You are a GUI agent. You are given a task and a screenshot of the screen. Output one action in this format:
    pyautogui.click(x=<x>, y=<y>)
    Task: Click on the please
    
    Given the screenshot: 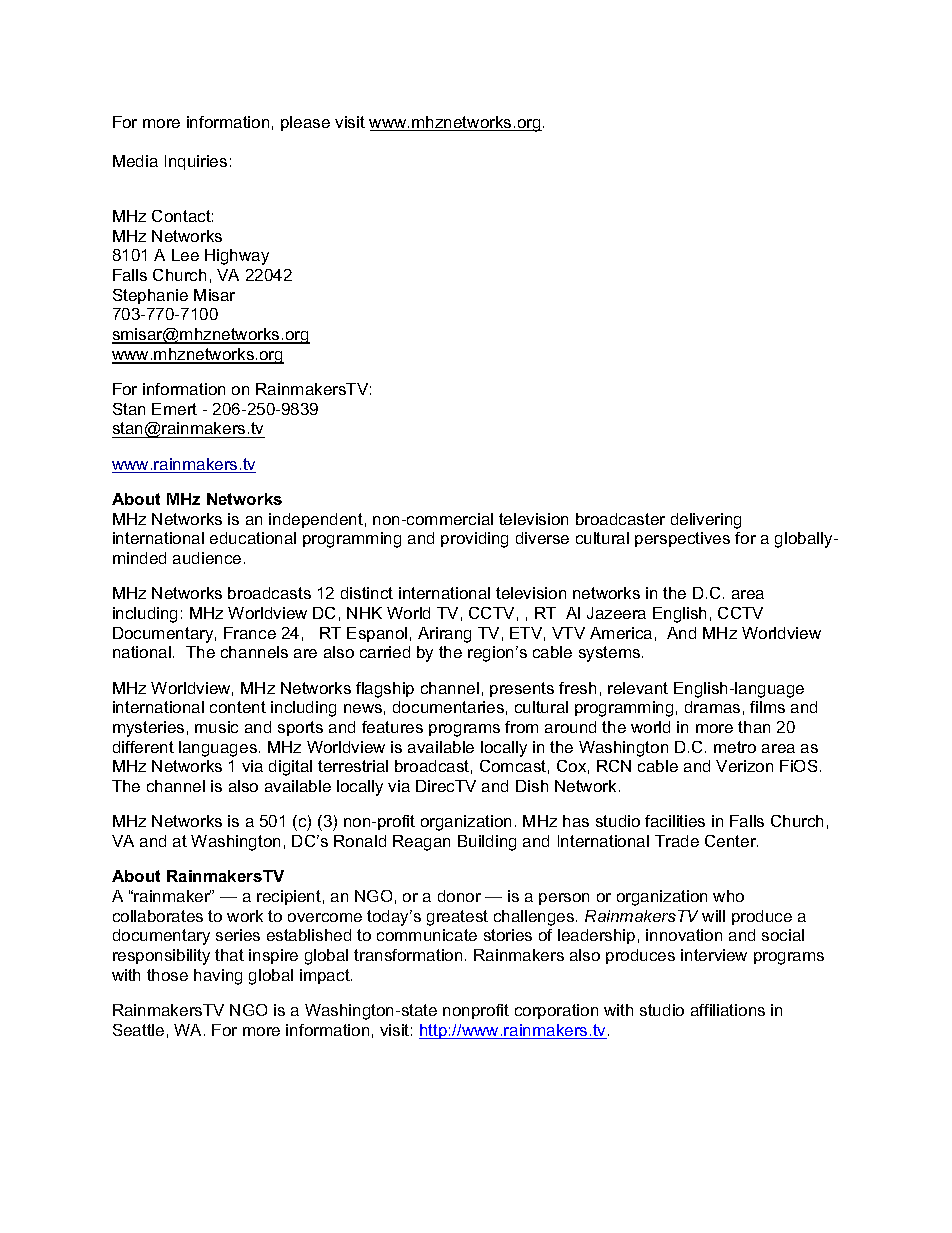 What is the action you would take?
    pyautogui.click(x=305, y=123)
